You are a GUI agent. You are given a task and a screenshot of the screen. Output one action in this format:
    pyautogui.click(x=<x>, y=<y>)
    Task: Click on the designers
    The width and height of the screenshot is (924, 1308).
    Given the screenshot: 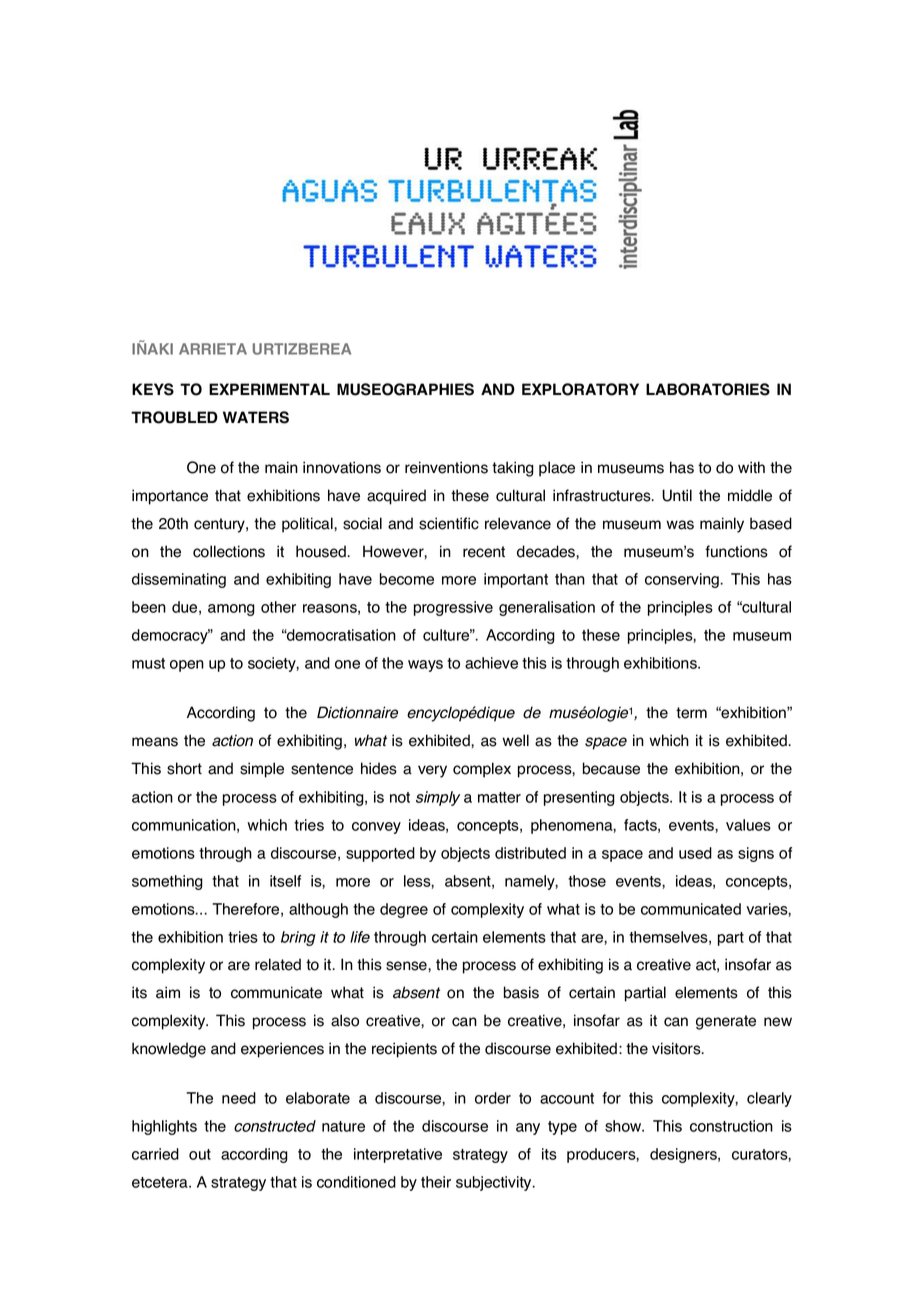 What is the action you would take?
    pyautogui.click(x=684, y=1155)
